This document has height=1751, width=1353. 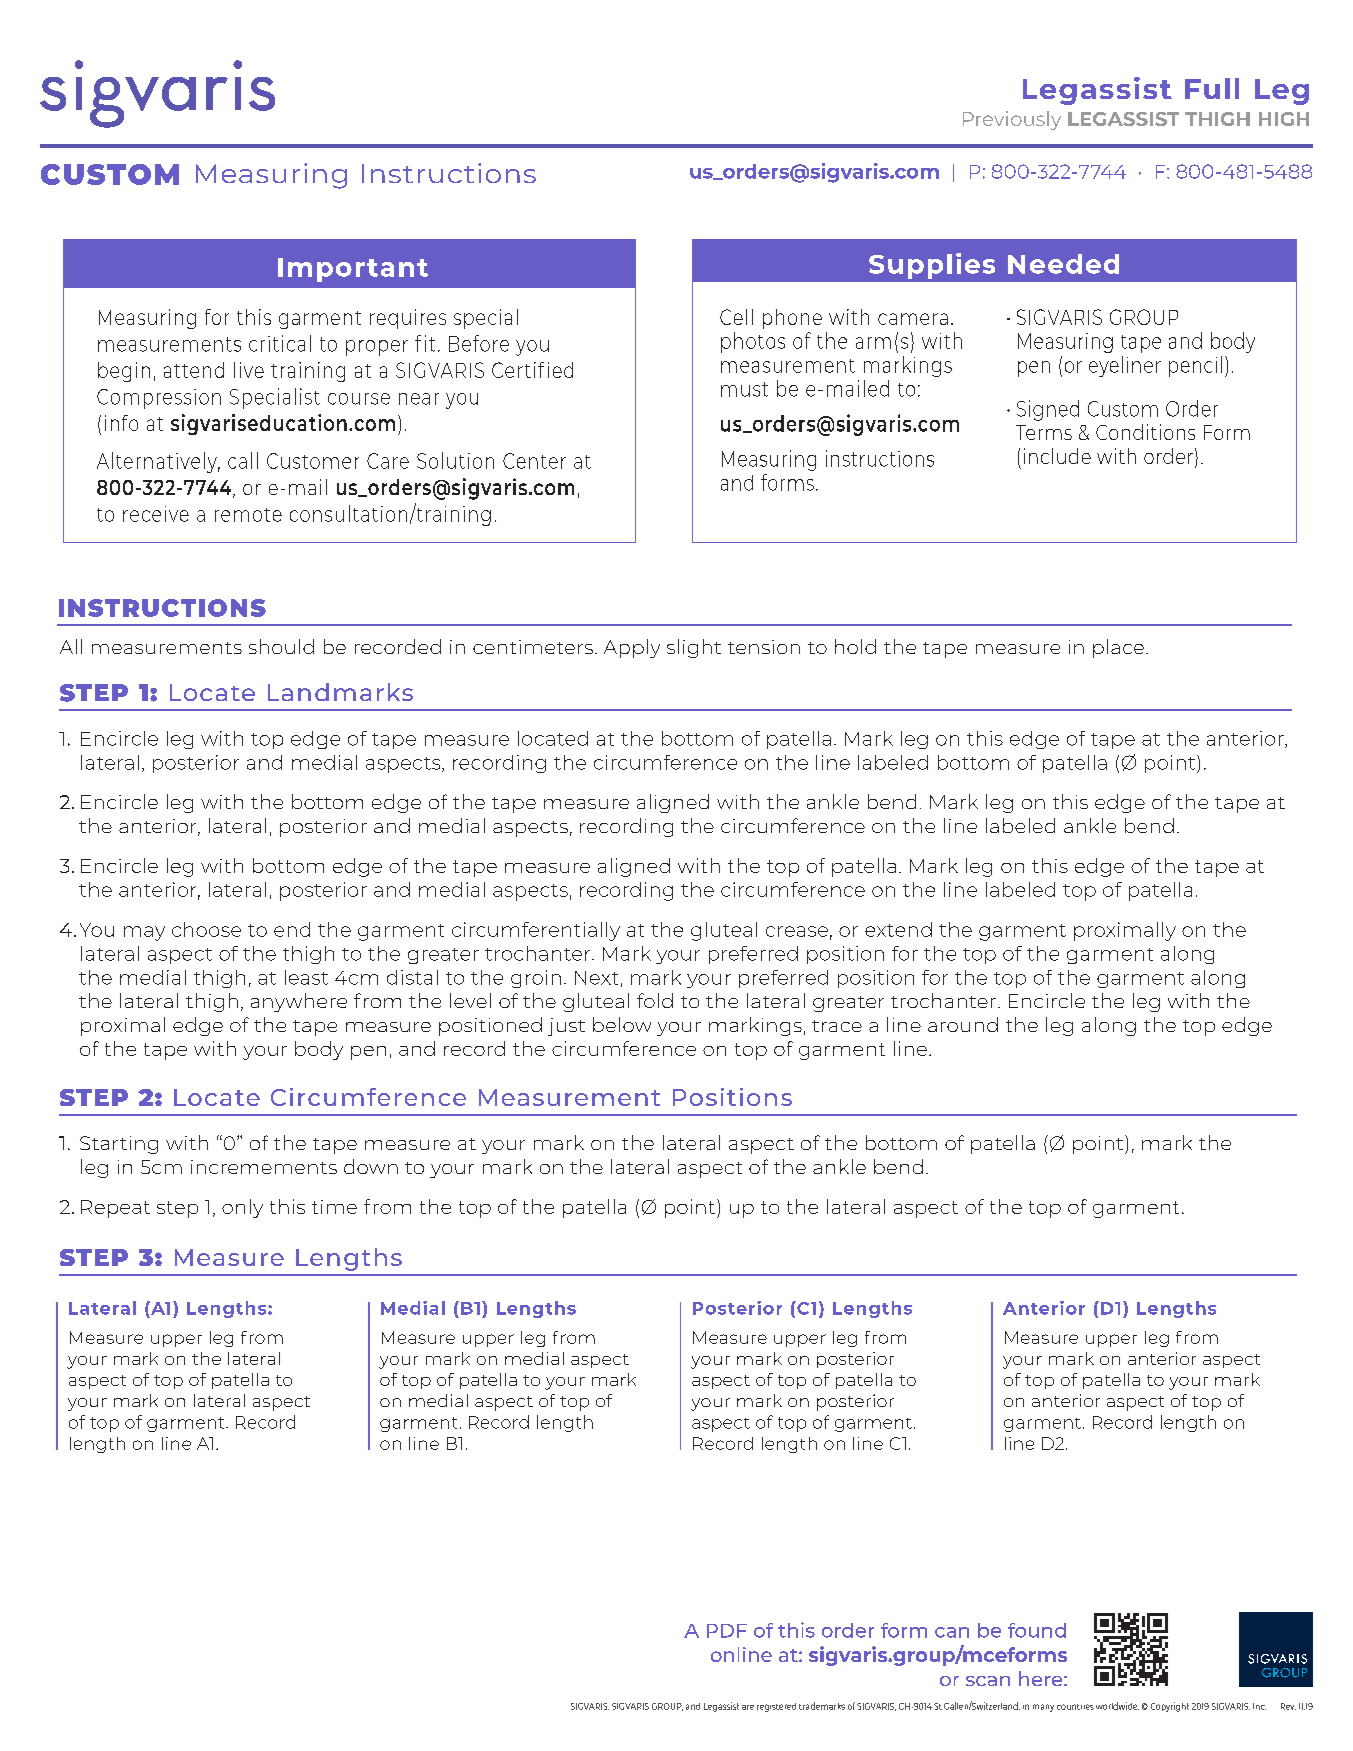 I want to click on Important, so click(x=353, y=270).
